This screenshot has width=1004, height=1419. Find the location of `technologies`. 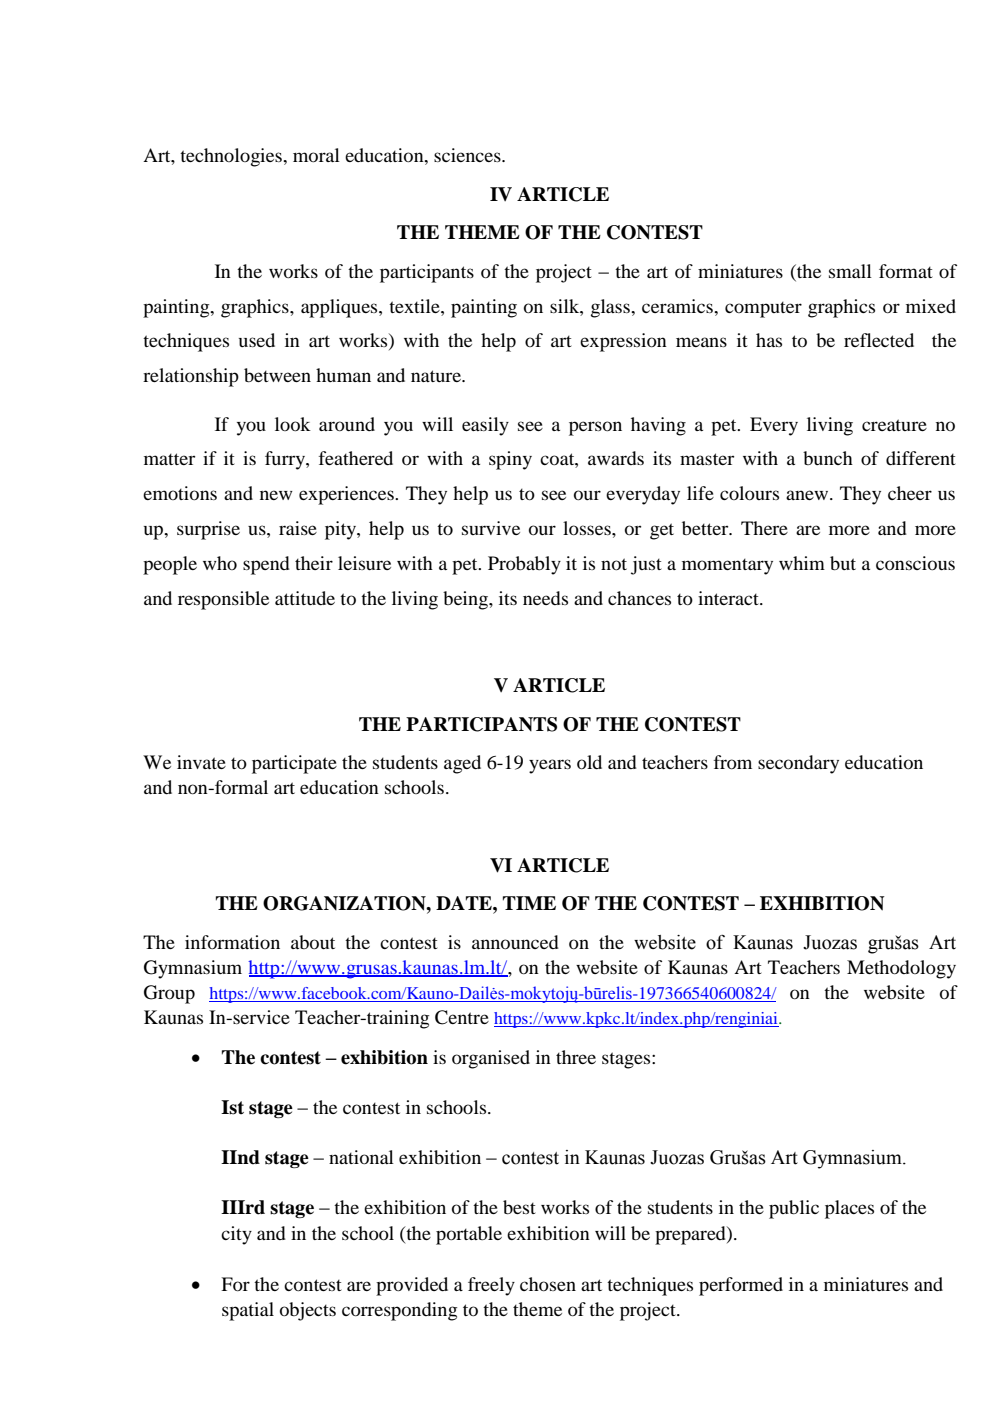

technologies is located at coordinates (232, 157).
